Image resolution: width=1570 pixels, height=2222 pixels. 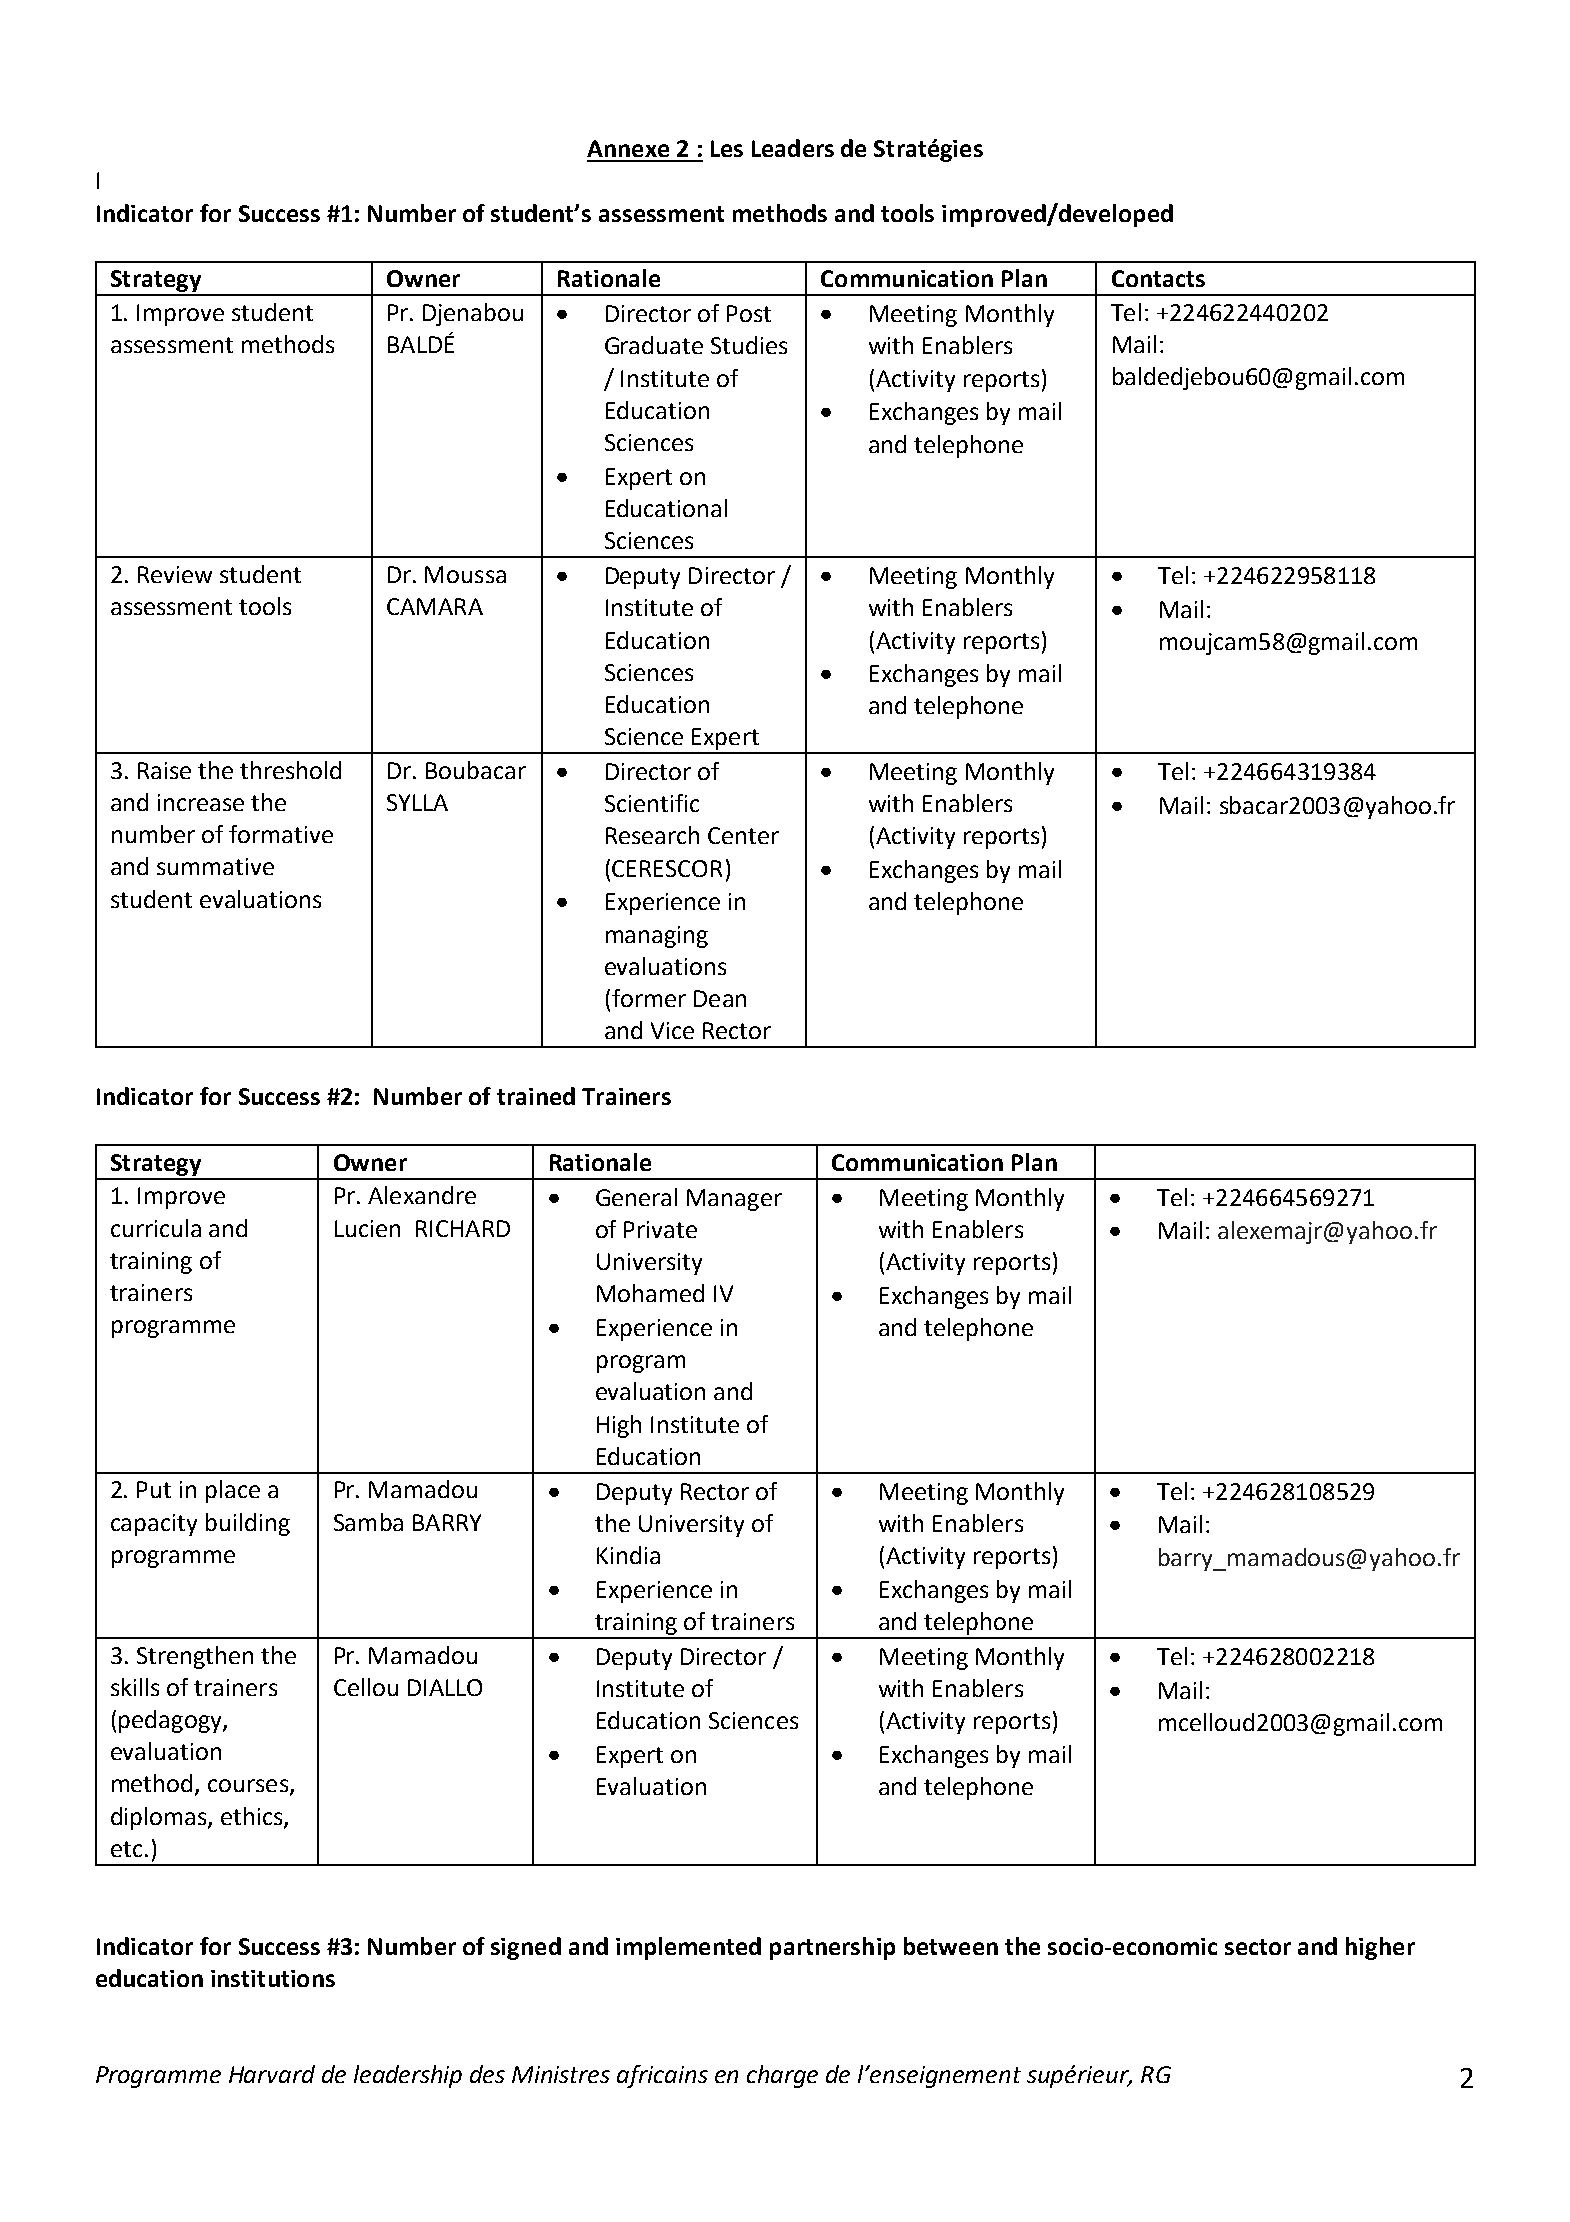 I want to click on Les, so click(x=727, y=148).
